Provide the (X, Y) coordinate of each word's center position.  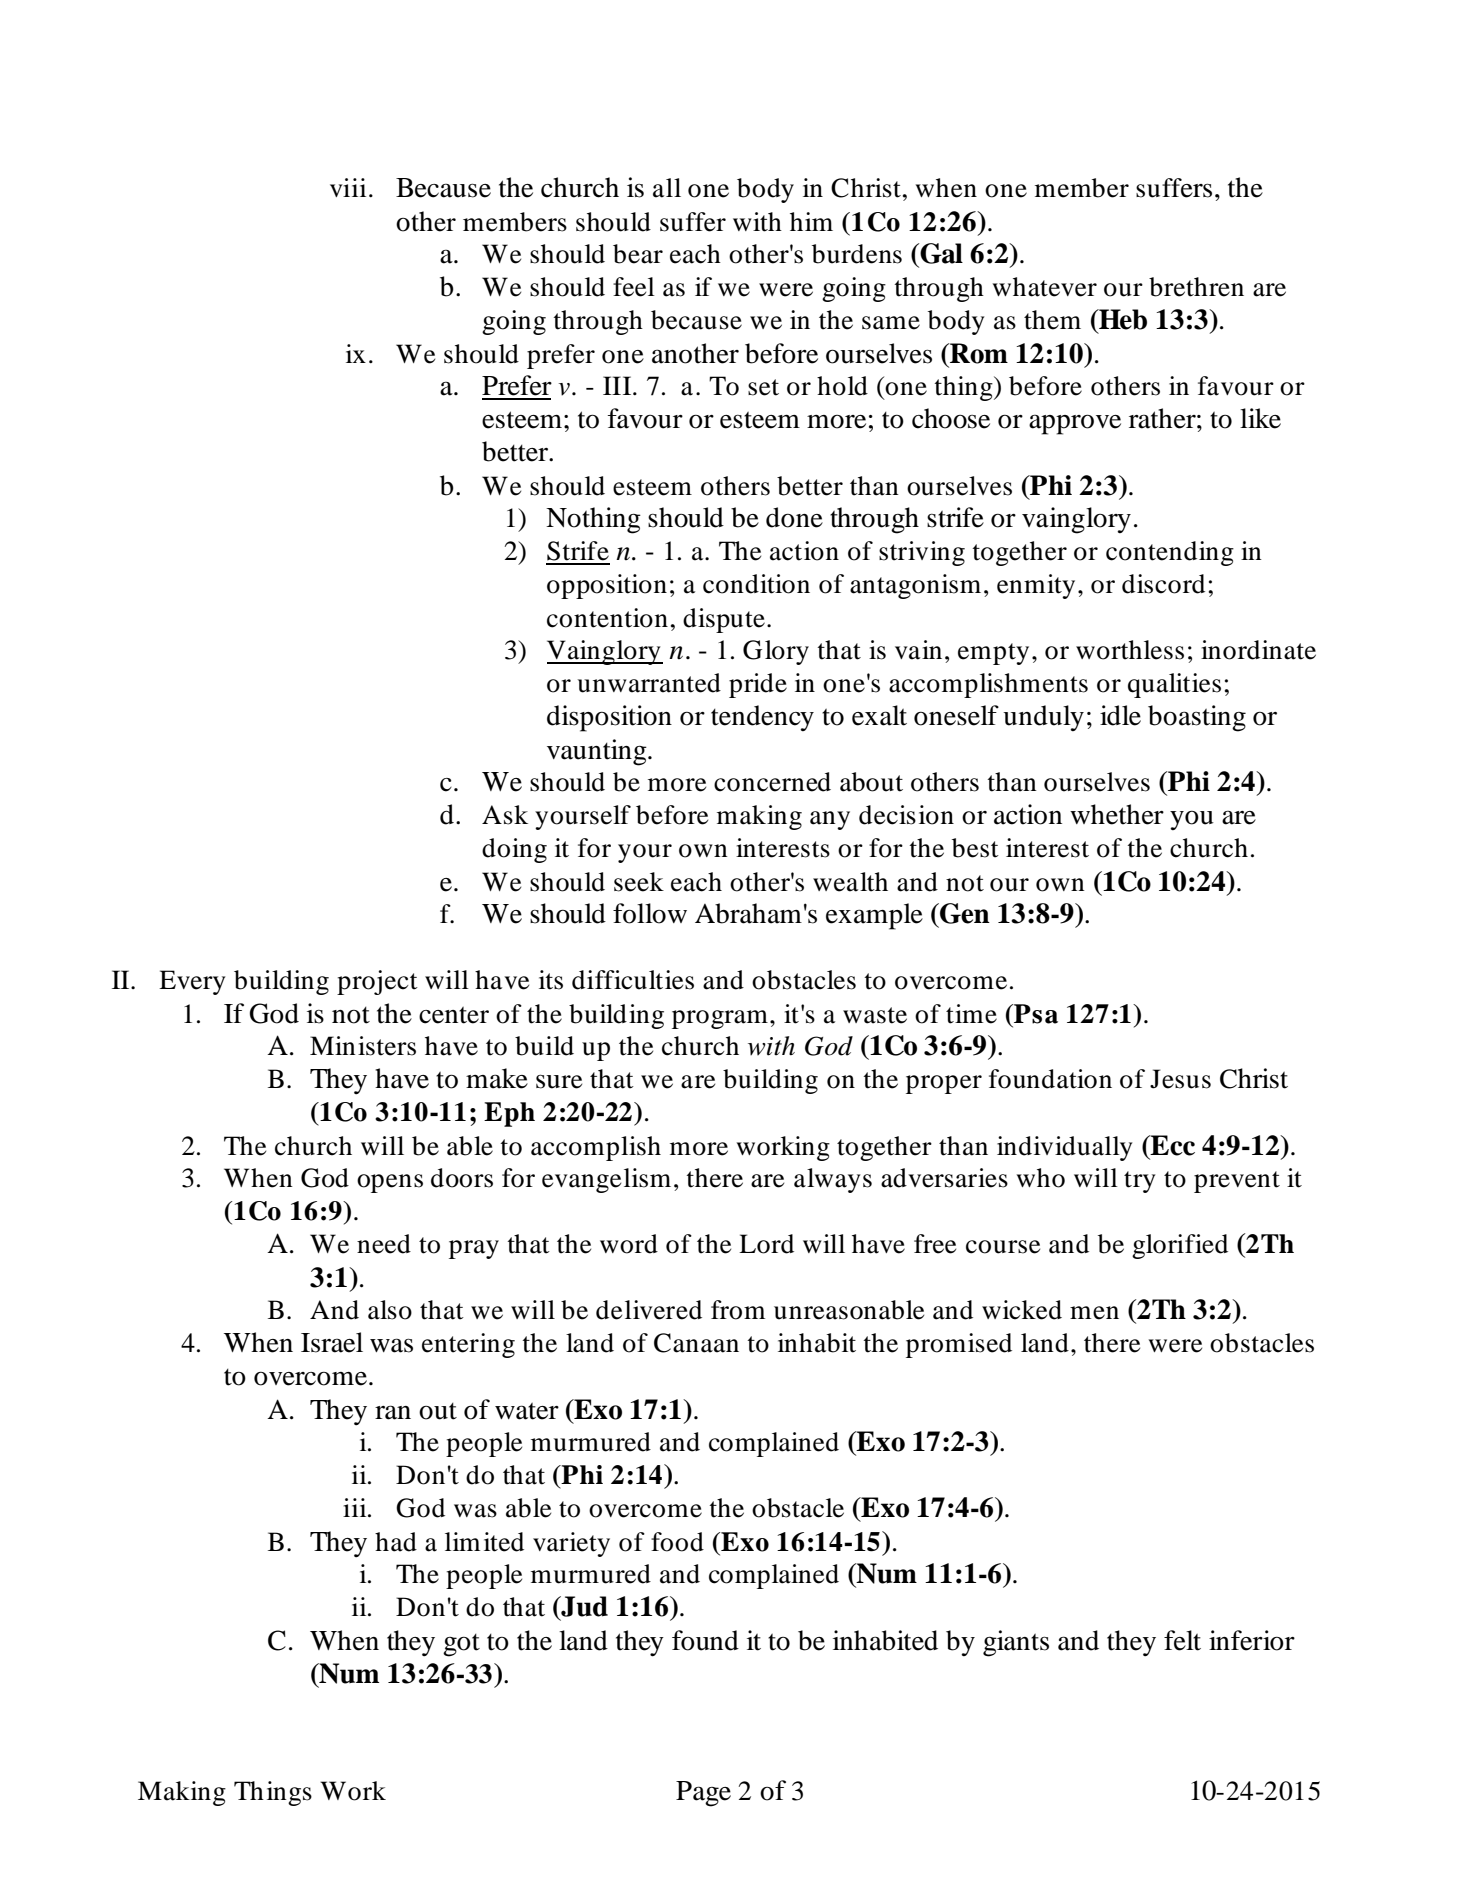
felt (1182, 1640)
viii (348, 187)
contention (607, 618)
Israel (332, 1342)
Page (703, 1794)
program (720, 1019)
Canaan (696, 1343)
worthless (1130, 650)
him (811, 221)
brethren (1196, 287)
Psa (1035, 1014)
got (461, 1645)
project (377, 982)
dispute (724, 620)
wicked (1022, 1310)
